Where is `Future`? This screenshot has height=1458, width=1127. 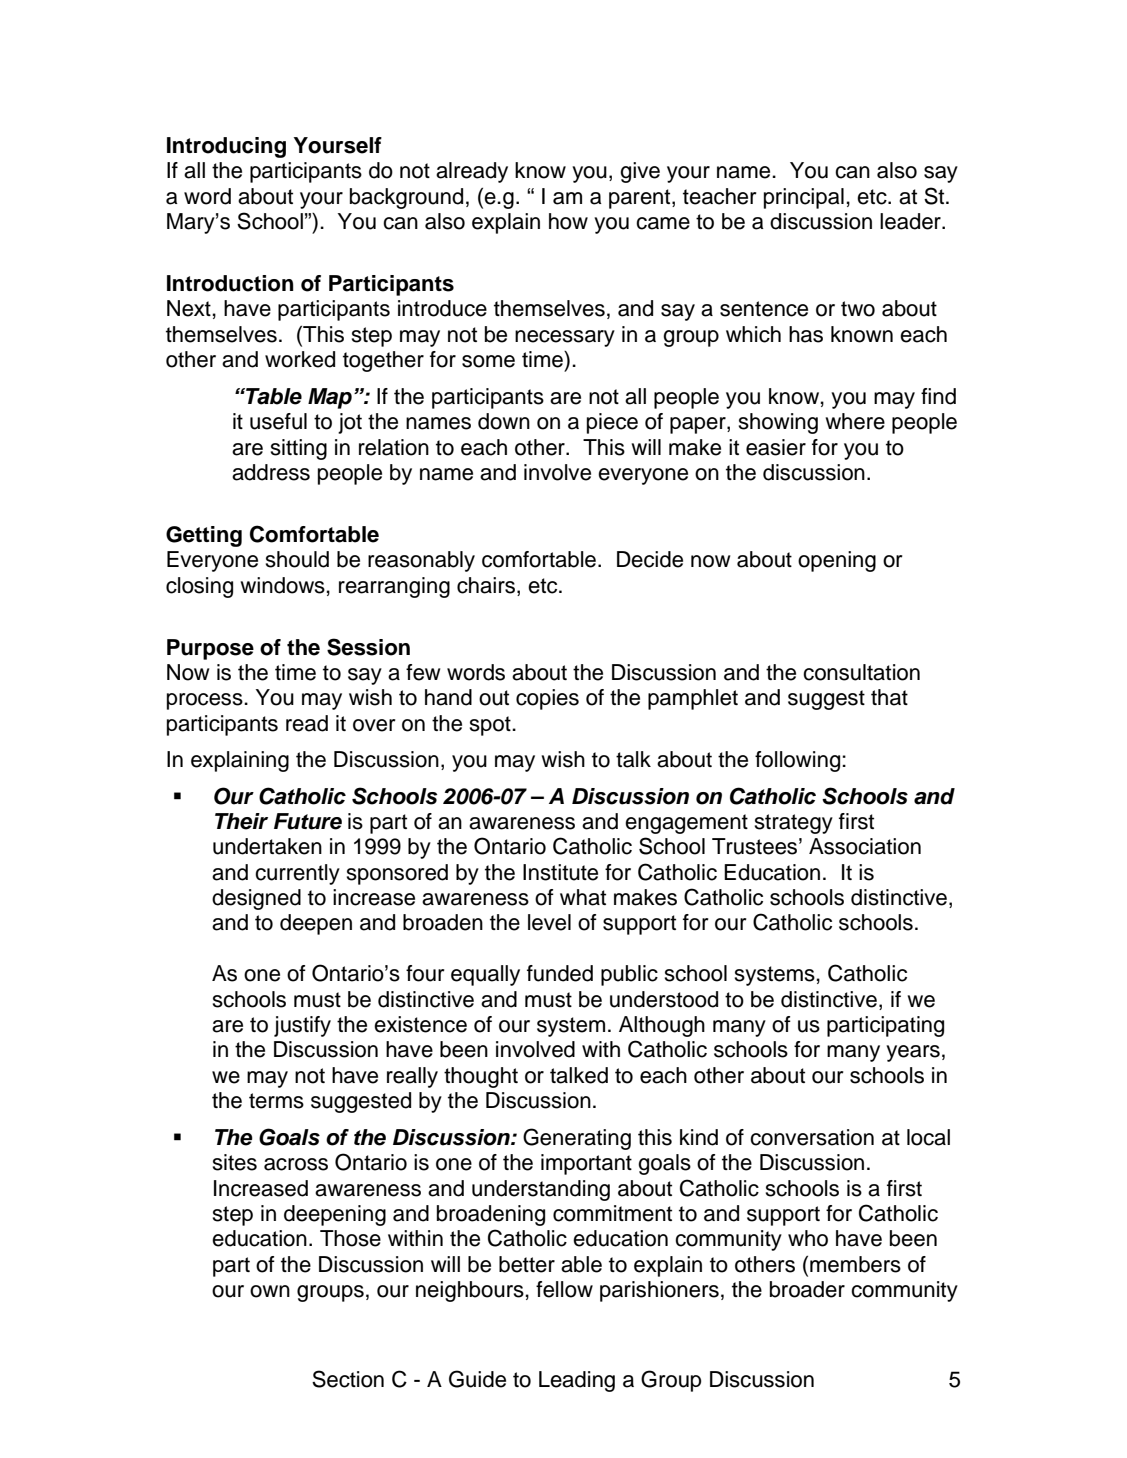 Future is located at coordinates (308, 821).
